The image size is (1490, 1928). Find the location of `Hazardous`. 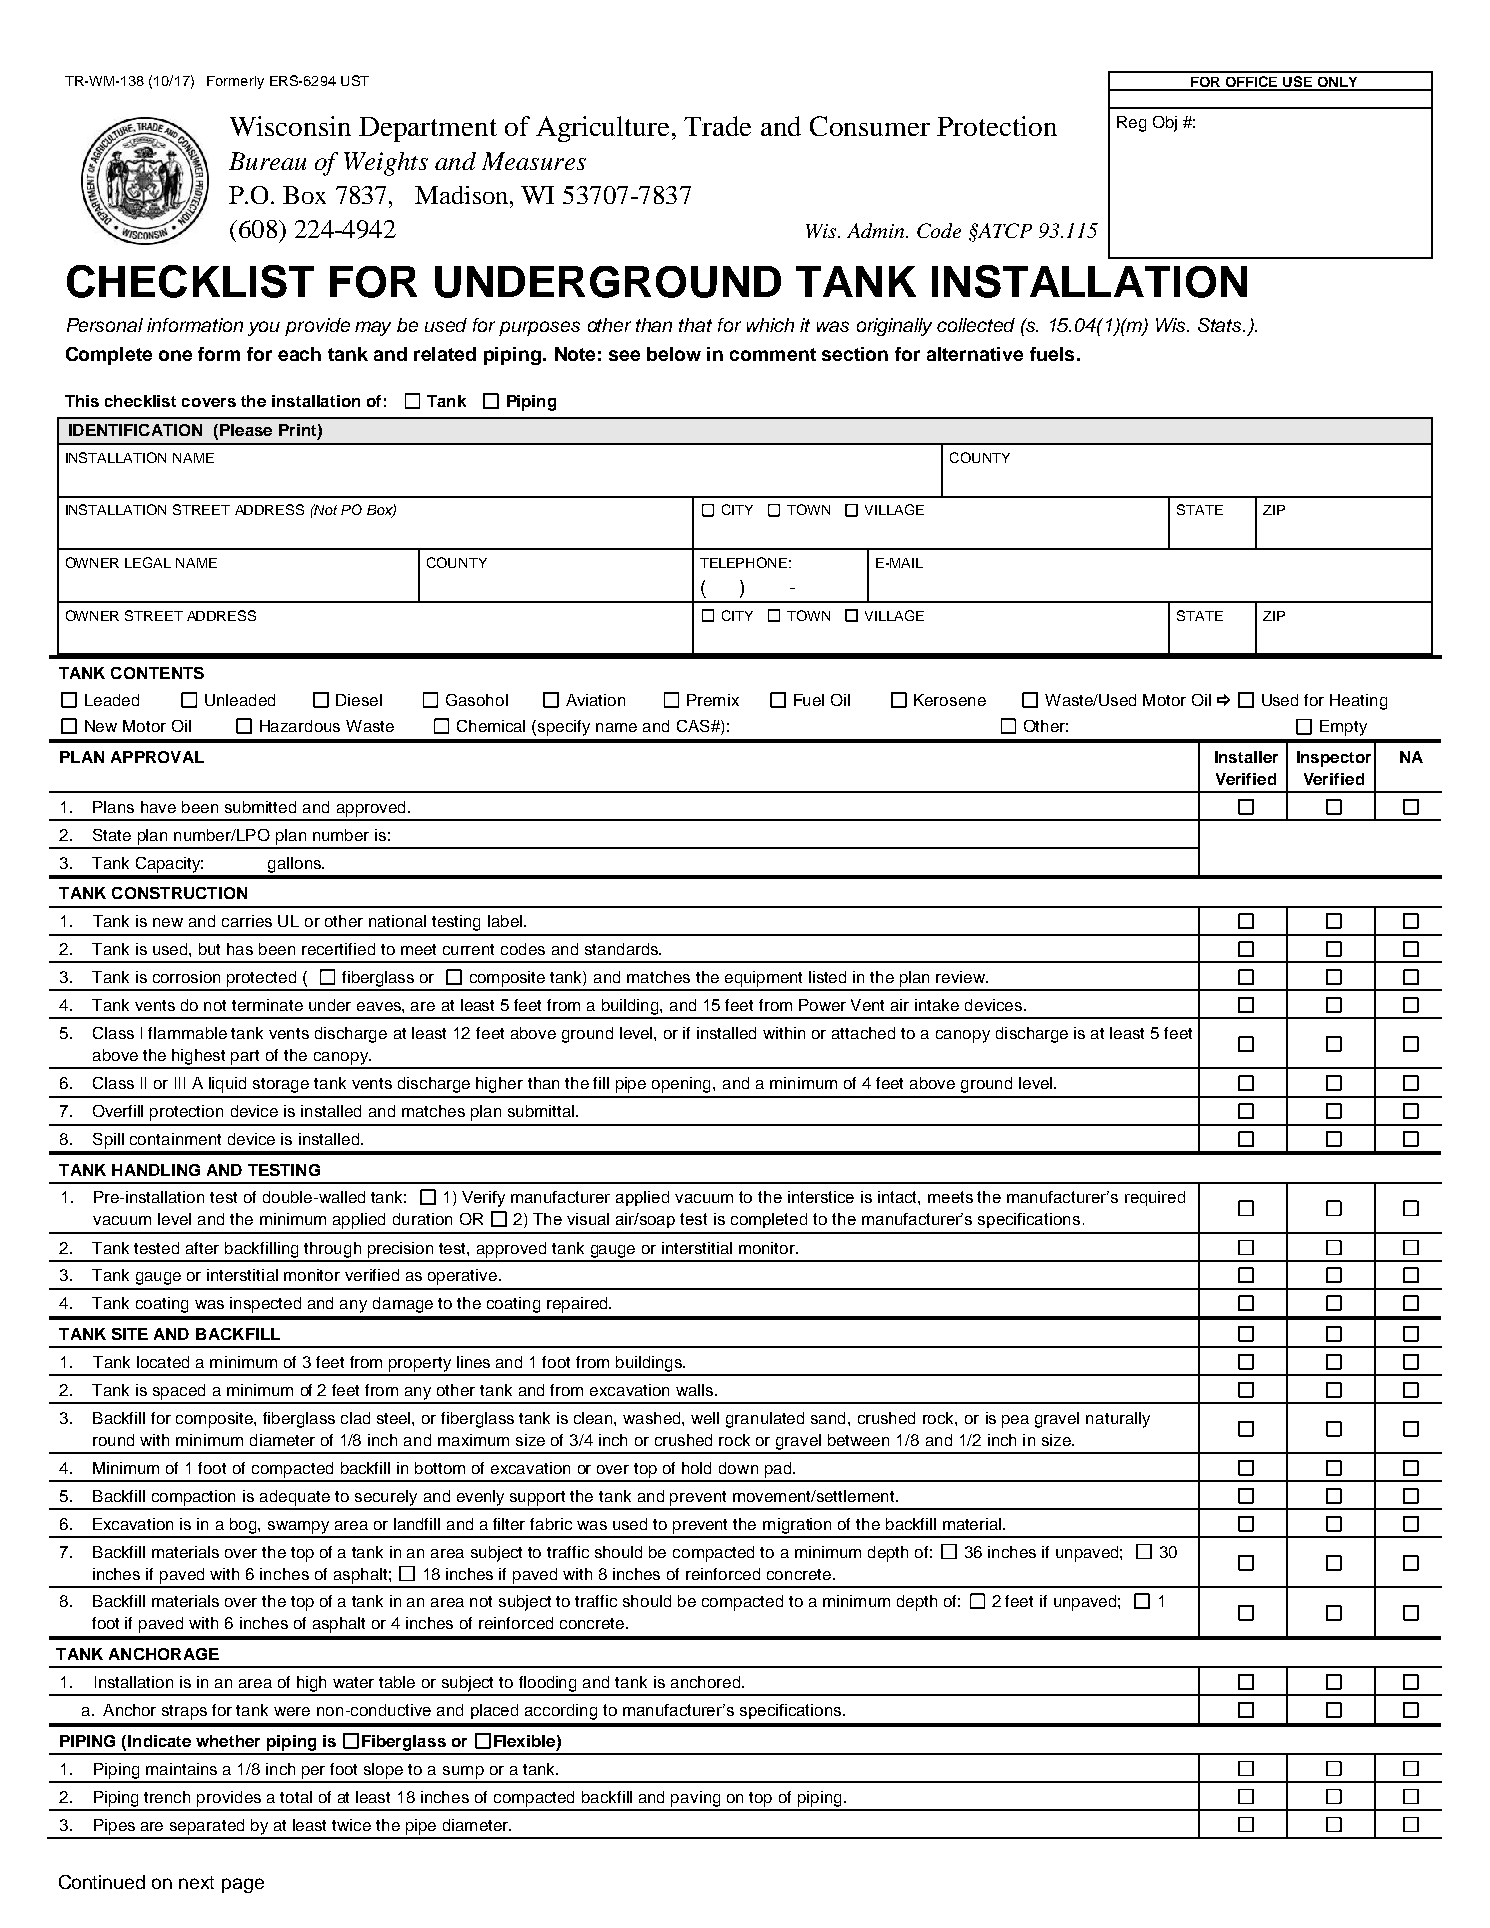

Hazardous is located at coordinates (300, 726).
